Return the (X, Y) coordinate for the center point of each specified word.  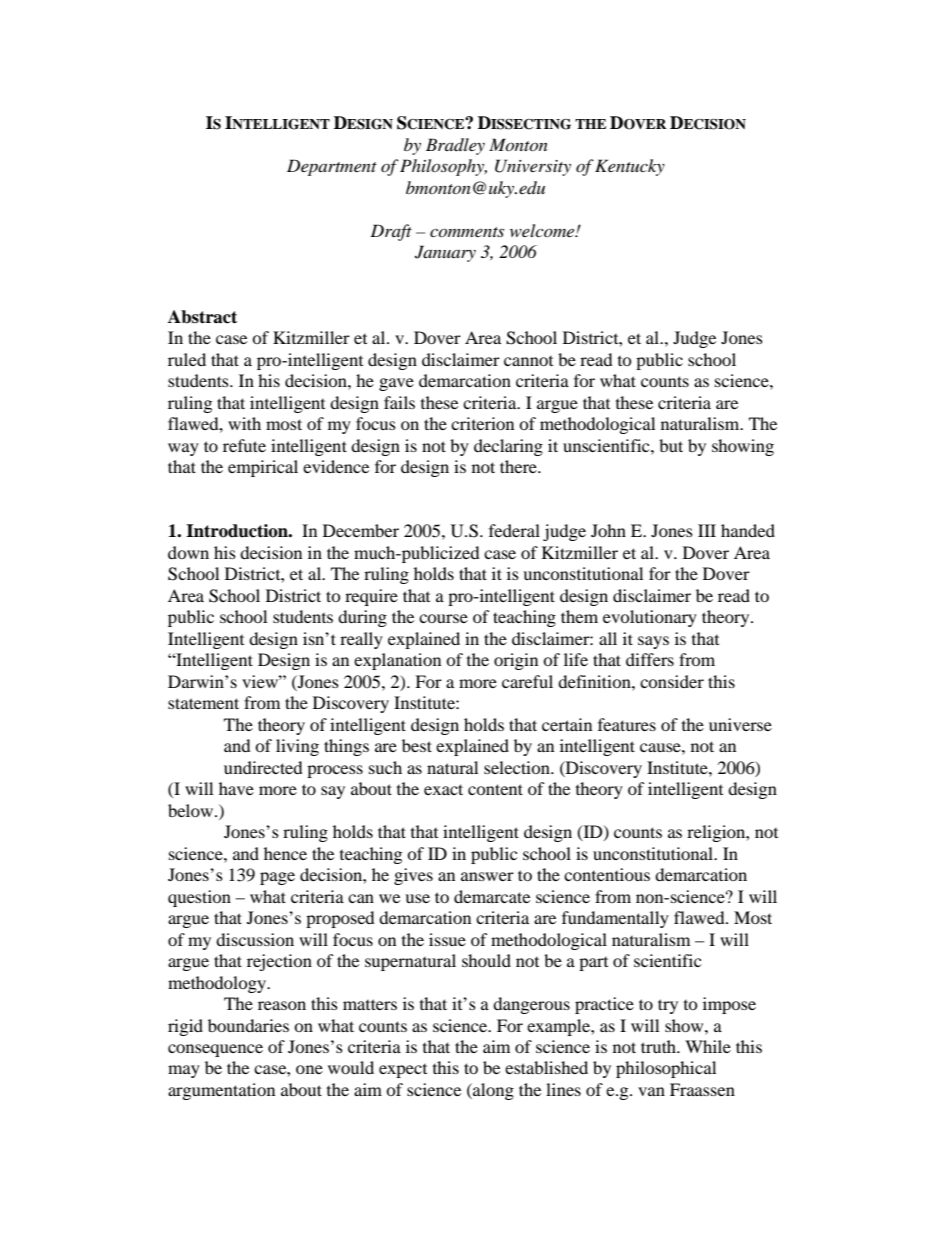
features (627, 724)
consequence (215, 1050)
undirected (263, 767)
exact (443, 789)
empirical (263, 468)
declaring (508, 447)
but (671, 445)
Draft (391, 232)
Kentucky (630, 167)
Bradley (455, 146)
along (492, 1091)
